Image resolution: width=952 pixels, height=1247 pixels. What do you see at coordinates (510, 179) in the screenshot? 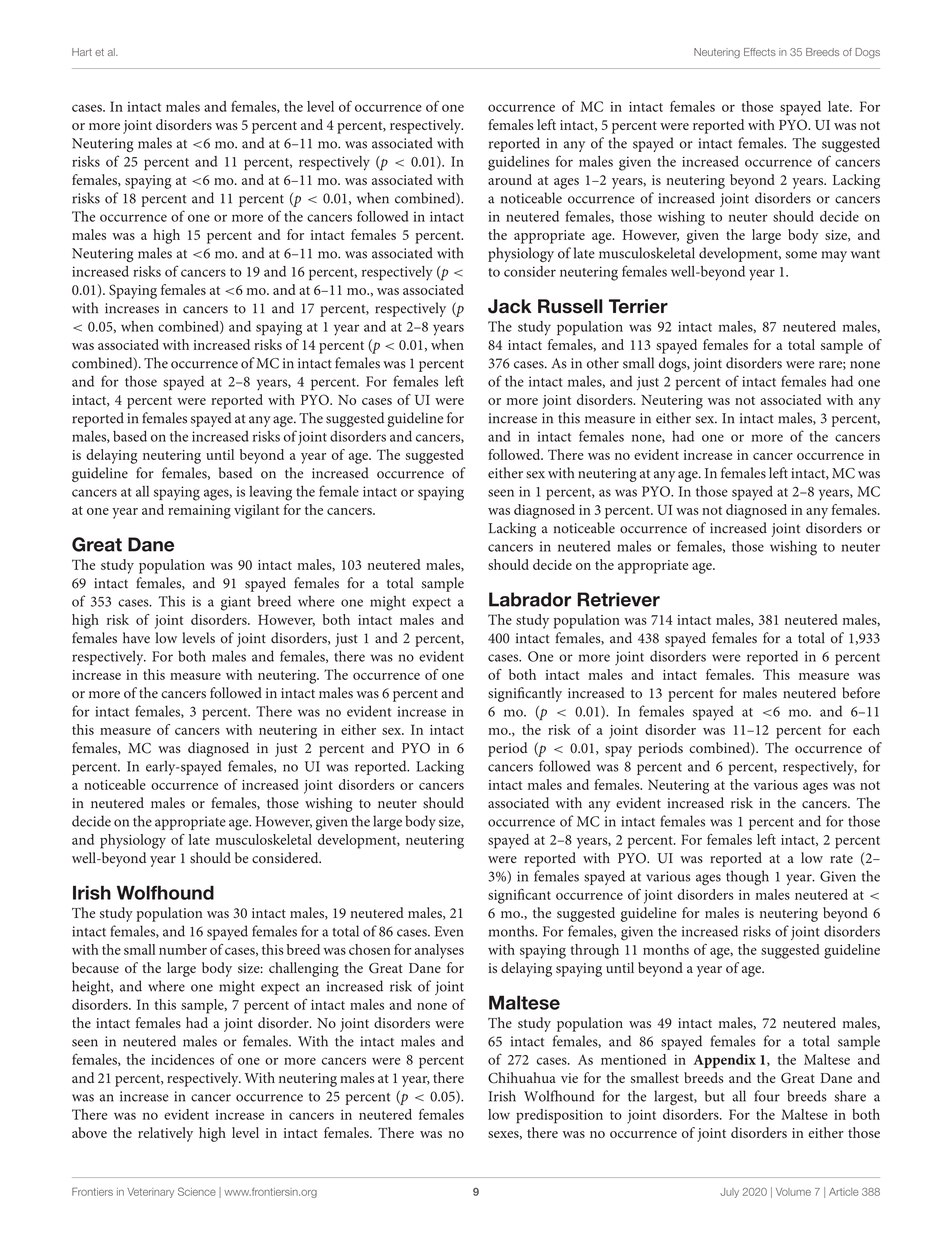
I see `around` at bounding box center [510, 179].
